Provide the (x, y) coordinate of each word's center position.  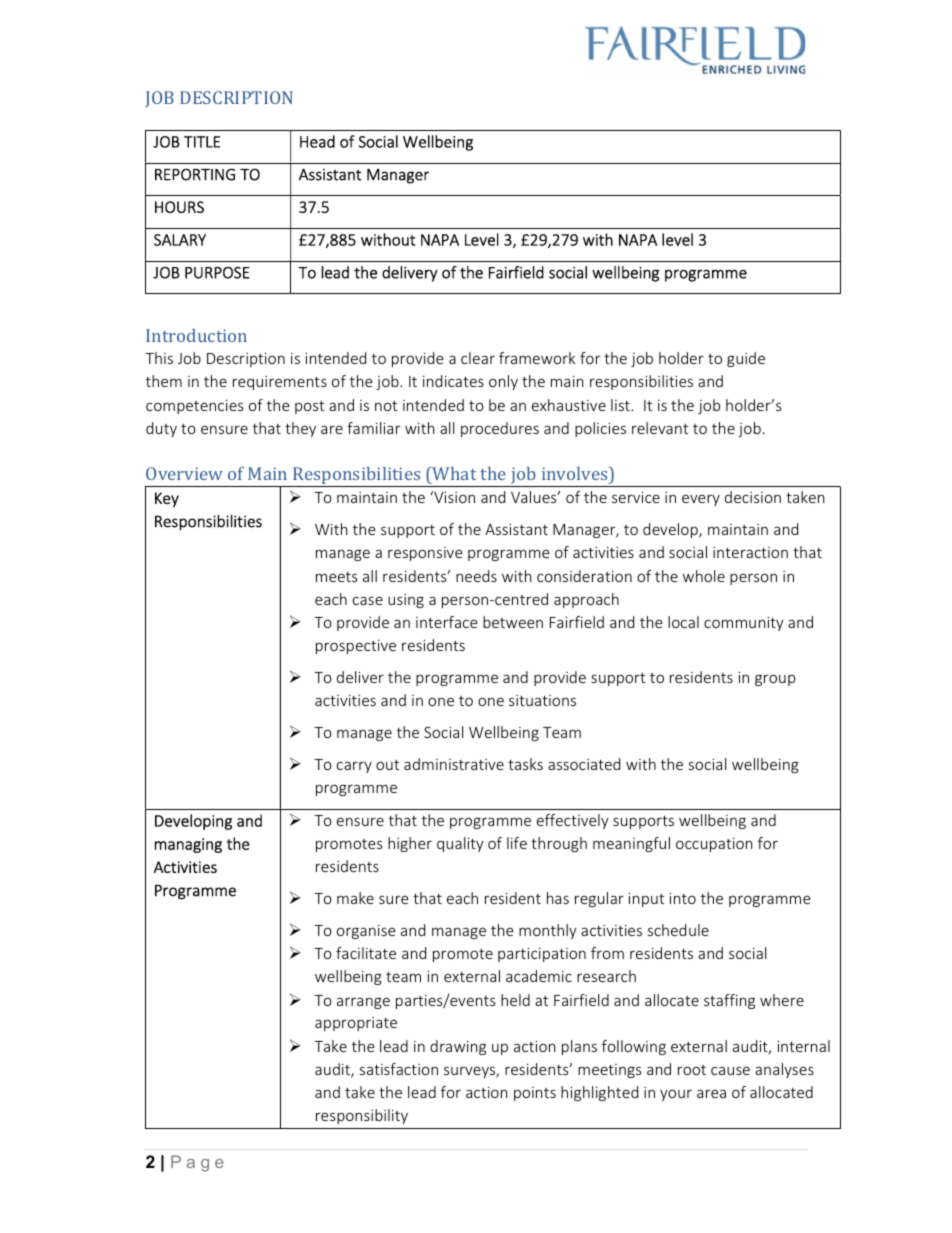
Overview (184, 473)
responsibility (362, 1116)
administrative (454, 764)
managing (188, 845)
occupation (714, 845)
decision (753, 497)
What (453, 473)
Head (317, 141)
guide (746, 359)
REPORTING (195, 174)
